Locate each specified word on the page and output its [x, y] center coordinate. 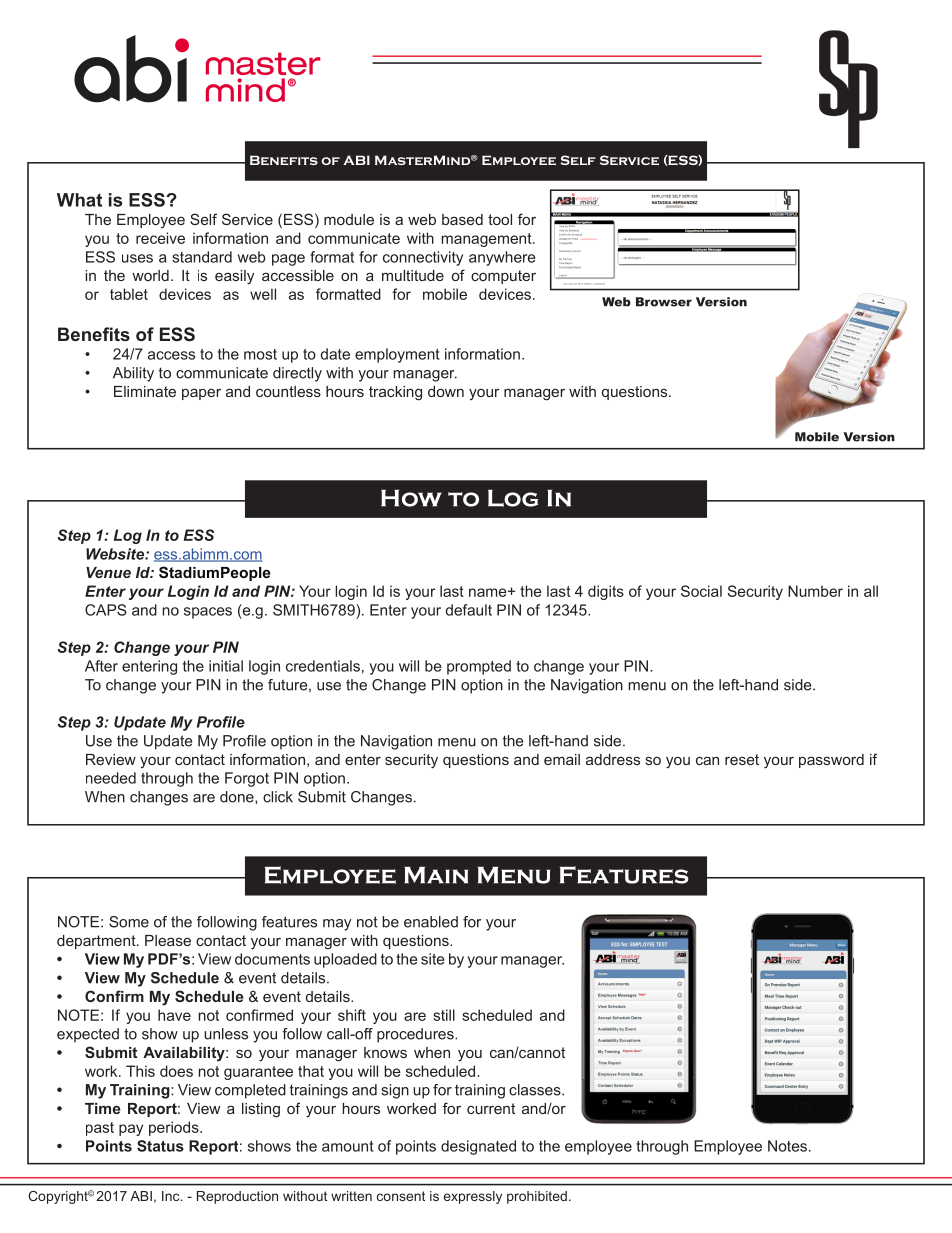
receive [160, 238]
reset [742, 759]
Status [160, 1146]
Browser [664, 302]
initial [226, 666]
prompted [479, 667]
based [462, 219]
